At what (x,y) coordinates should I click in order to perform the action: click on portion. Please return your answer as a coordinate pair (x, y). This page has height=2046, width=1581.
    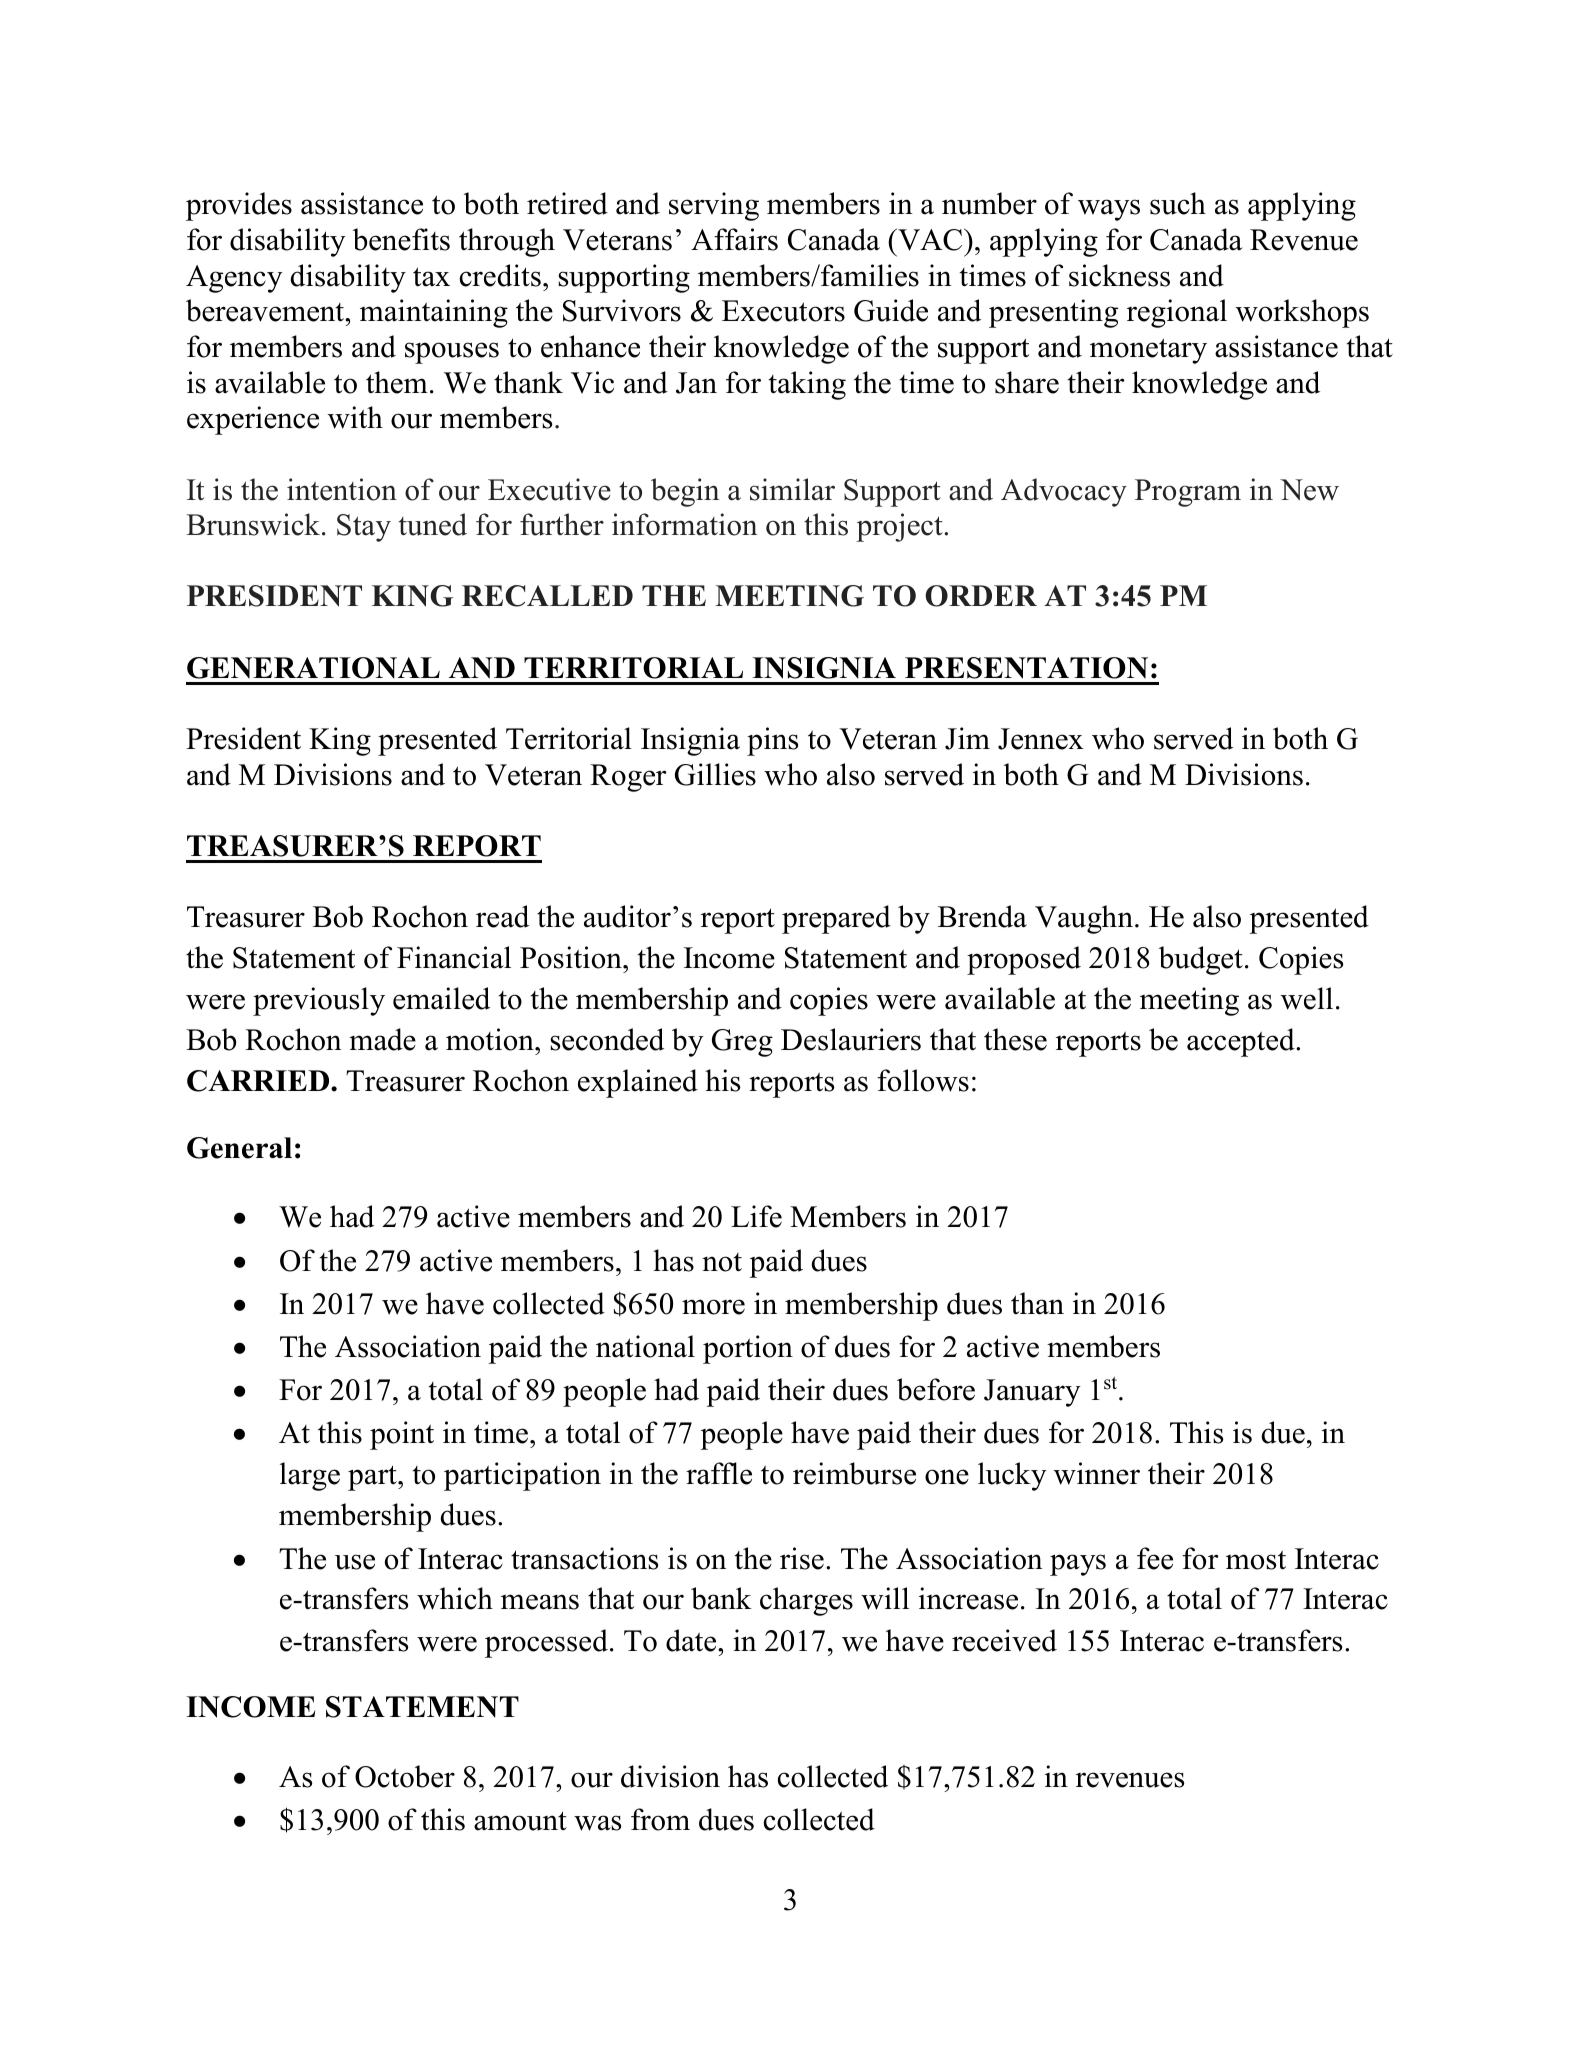
    Looking at the image, I should click on (748, 1349).
